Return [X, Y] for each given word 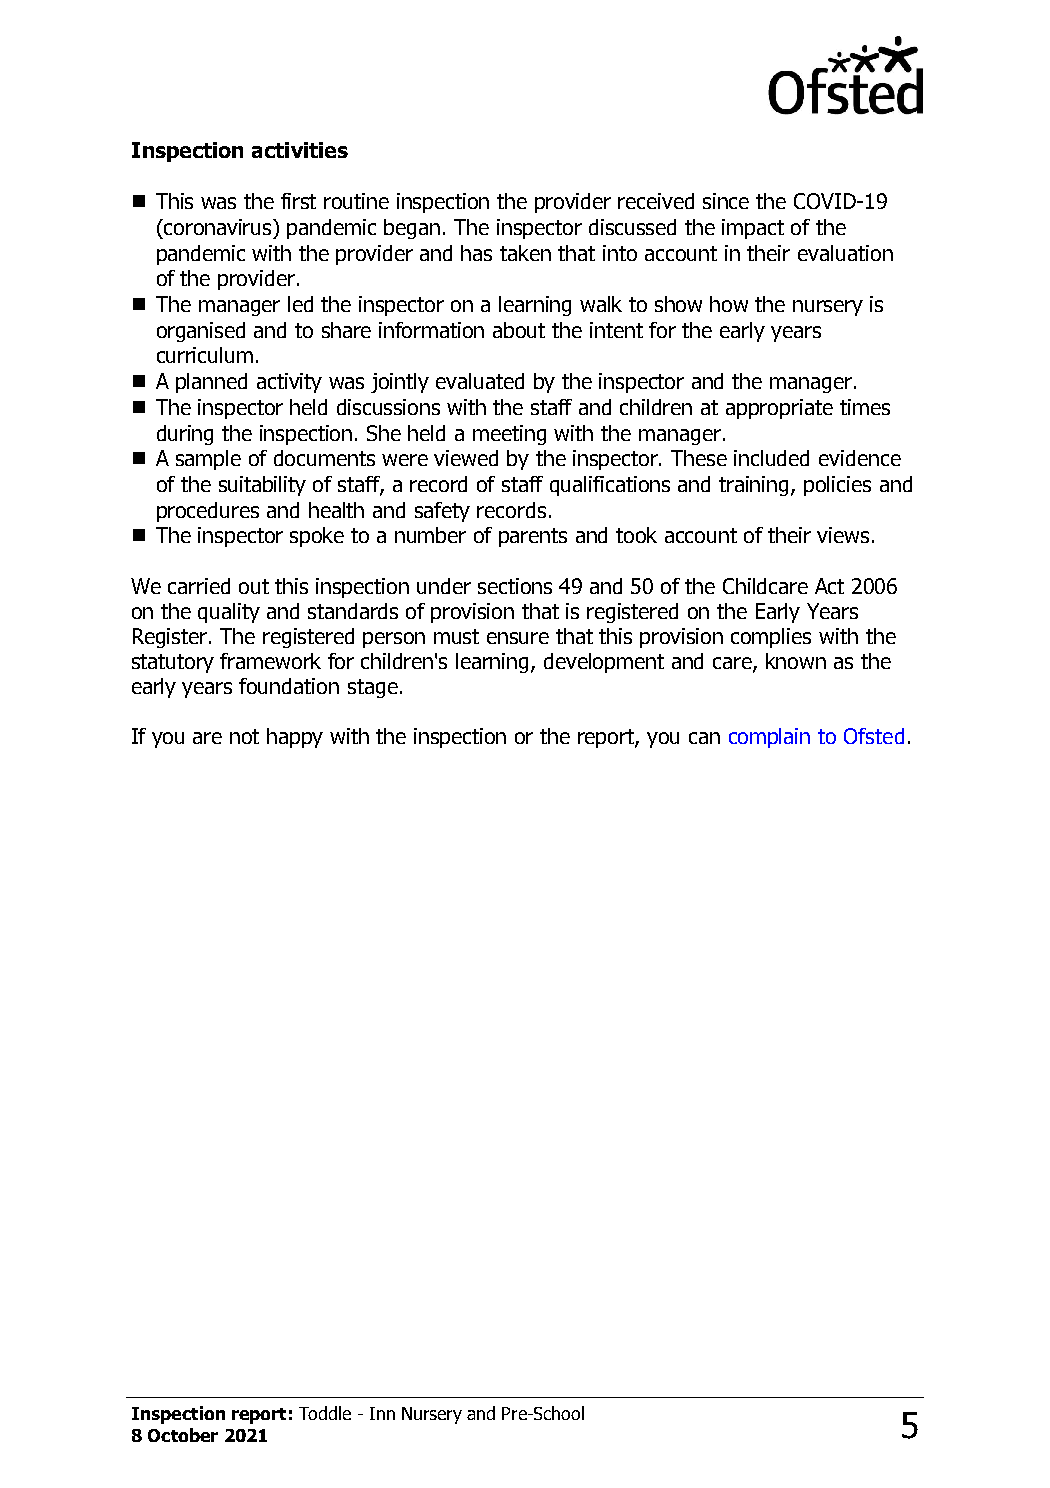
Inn [382, 1413]
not [244, 736]
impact [753, 229]
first [298, 201]
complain [769, 738]
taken [525, 253]
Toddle [325, 1413]
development [604, 663]
